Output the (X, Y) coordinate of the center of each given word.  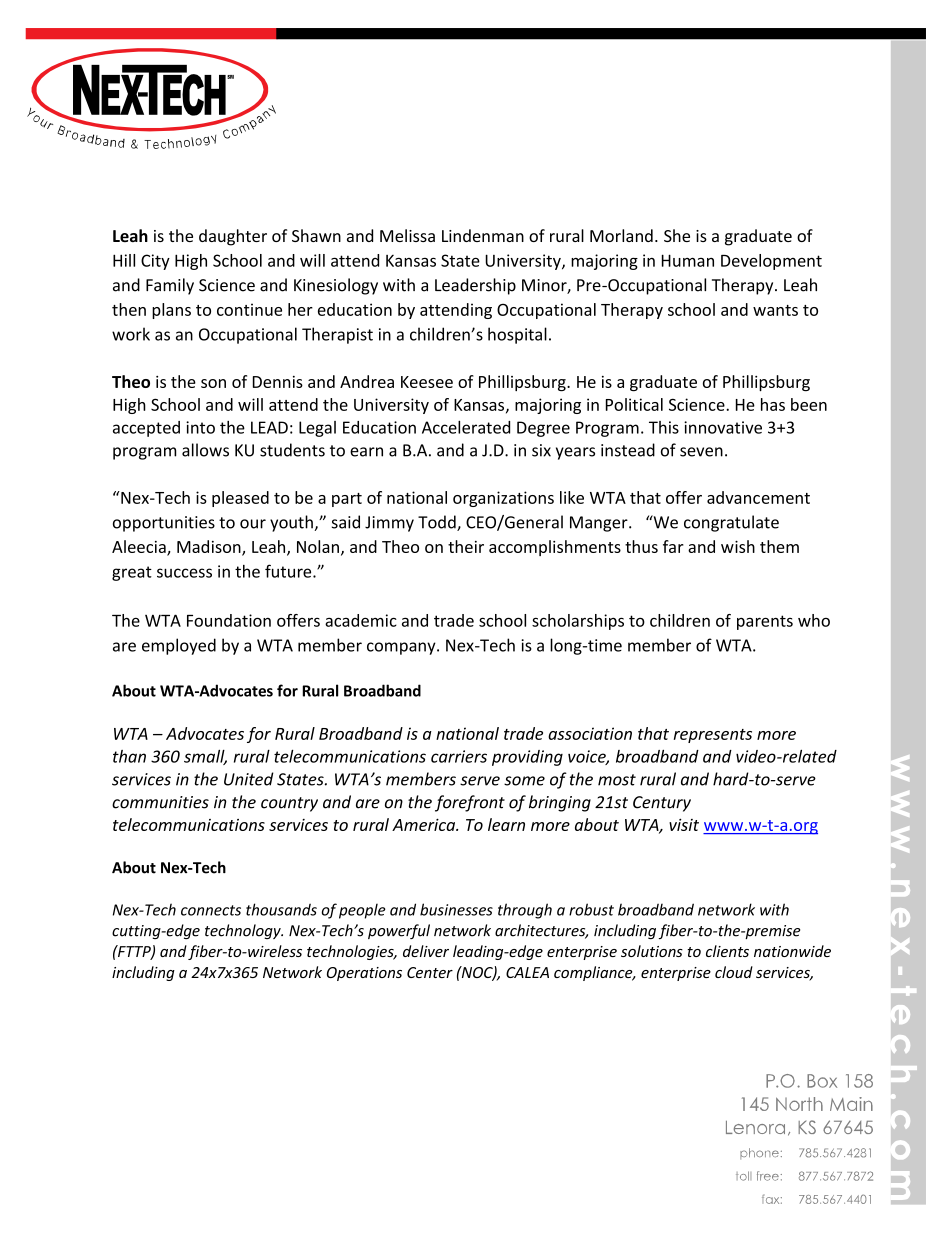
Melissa (407, 235)
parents (765, 622)
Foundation (229, 620)
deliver (426, 951)
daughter (233, 237)
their (466, 546)
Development (771, 262)
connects (211, 910)
